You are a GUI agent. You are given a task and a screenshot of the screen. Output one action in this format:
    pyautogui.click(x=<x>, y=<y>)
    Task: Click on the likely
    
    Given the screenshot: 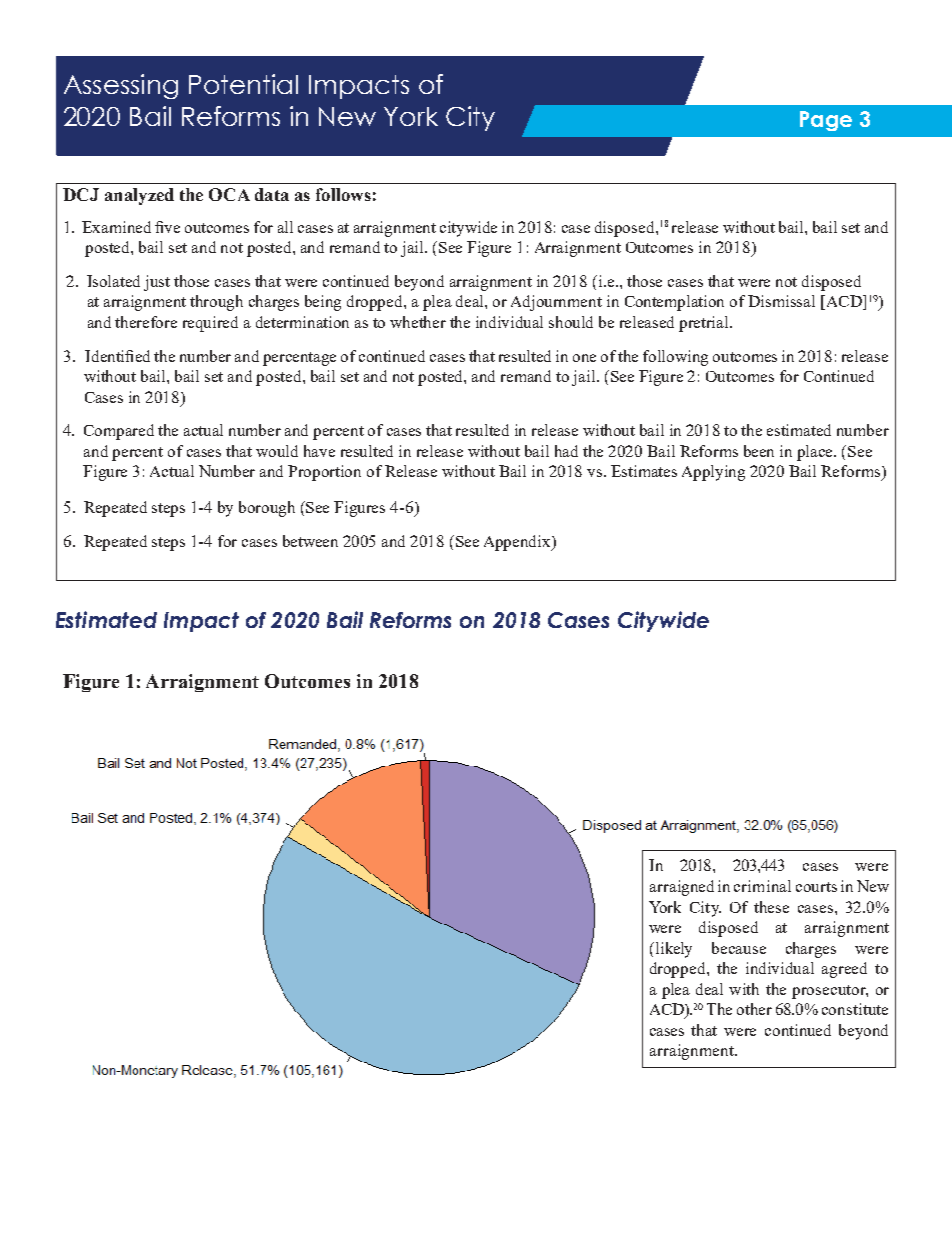 What is the action you would take?
    pyautogui.click(x=672, y=950)
